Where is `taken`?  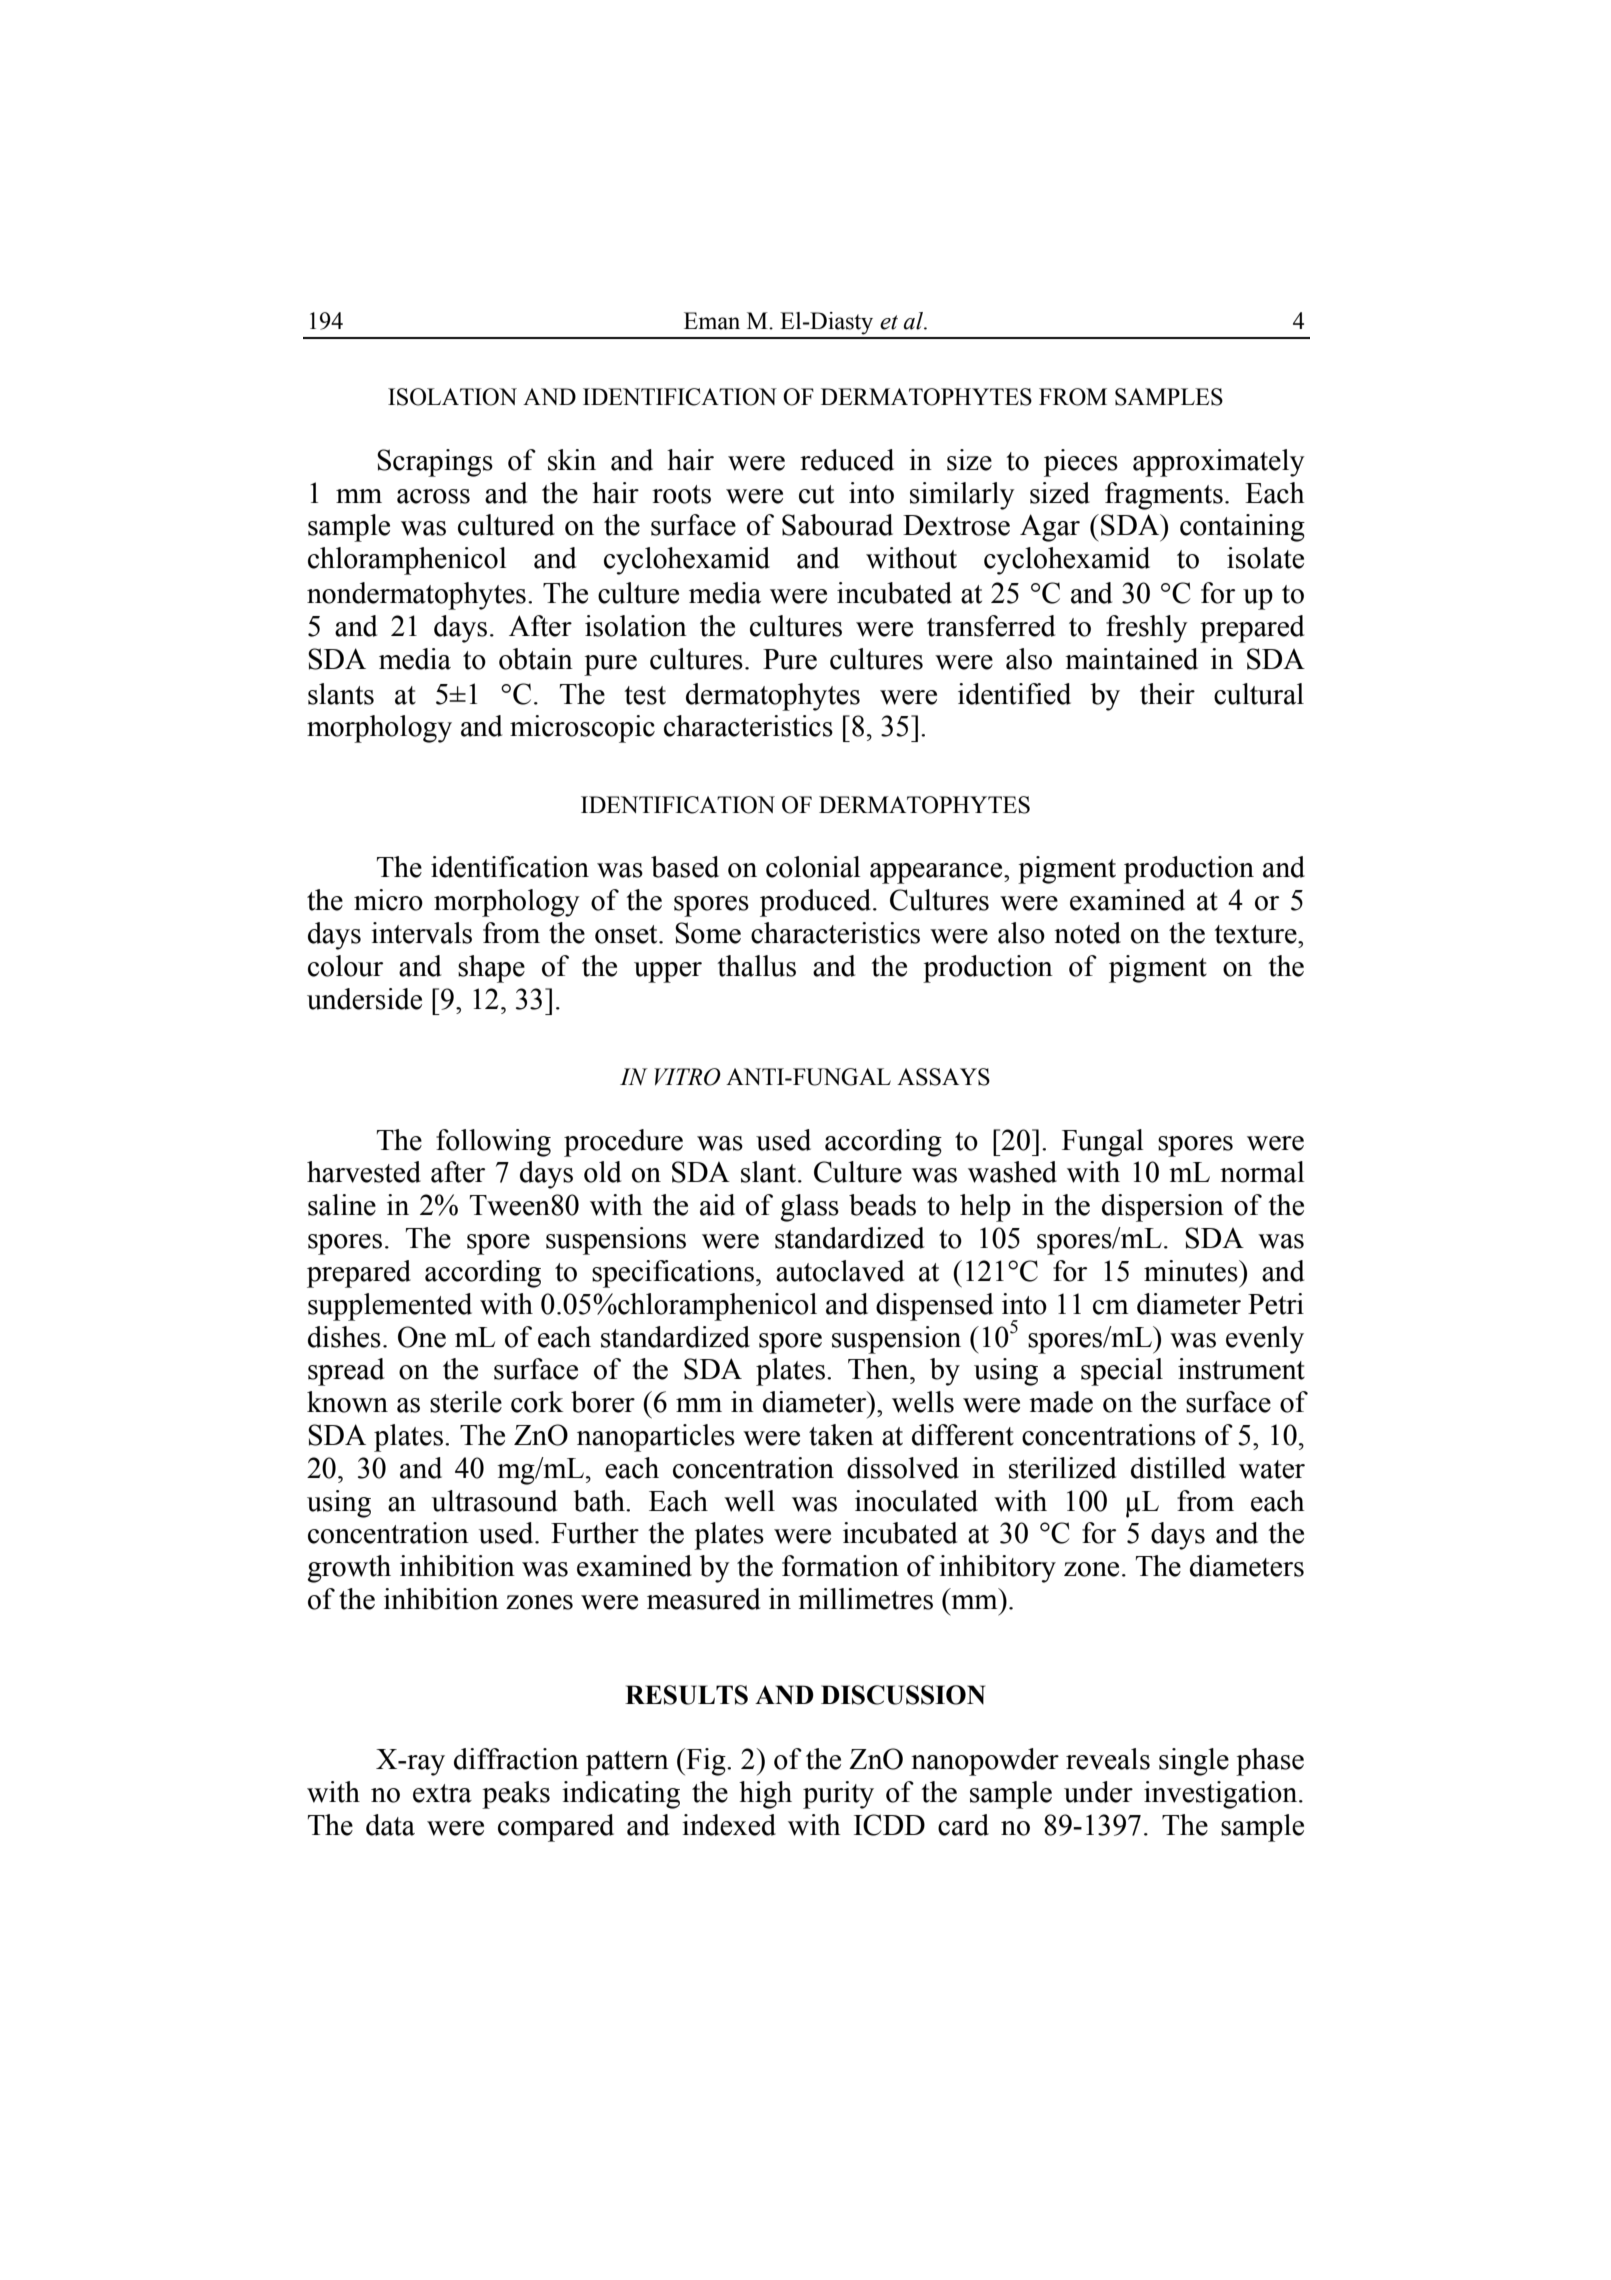 taken is located at coordinates (841, 1435).
